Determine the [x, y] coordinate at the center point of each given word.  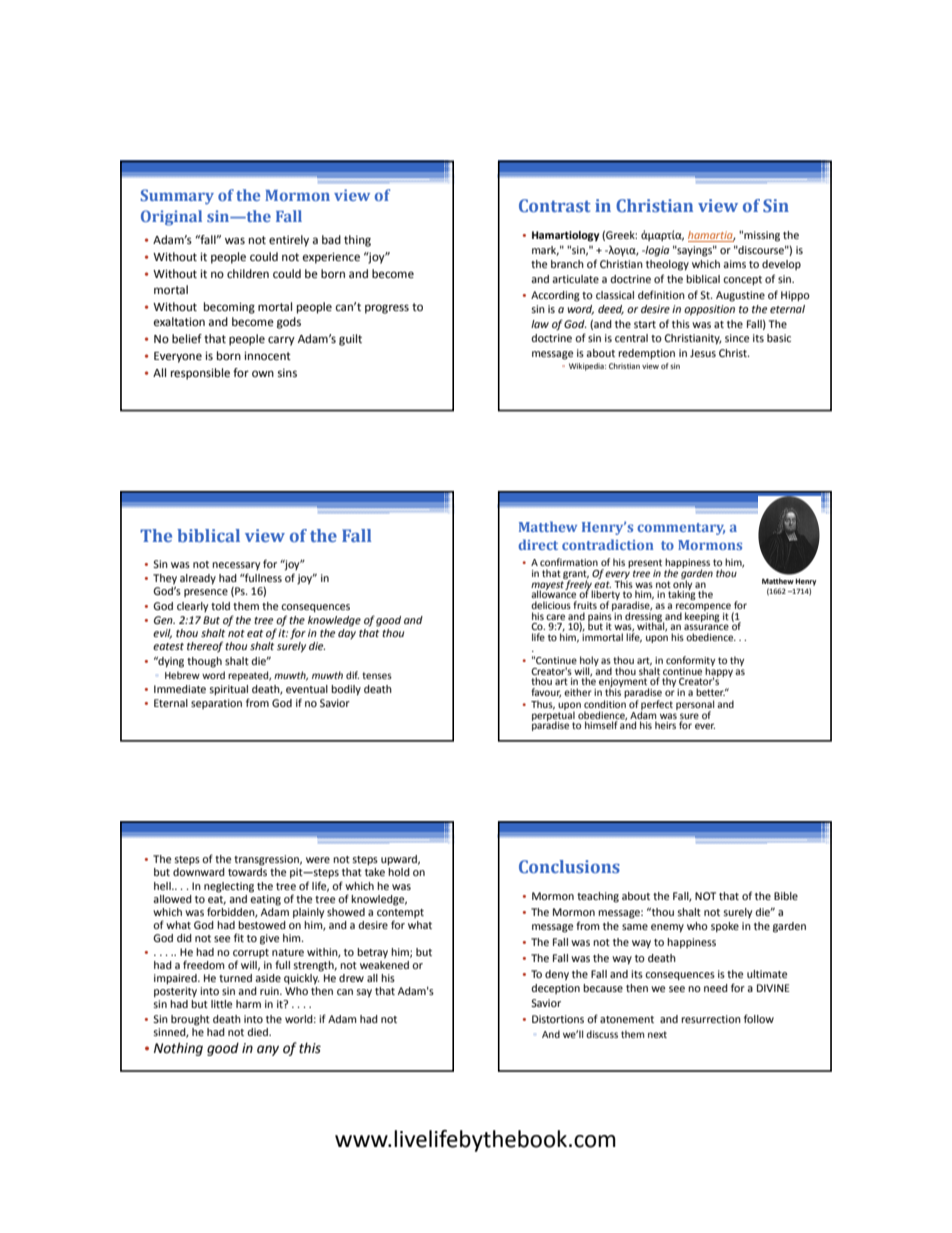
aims [734, 264]
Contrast [555, 205]
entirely [289, 241]
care [555, 617]
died [258, 1032]
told [220, 606]
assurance [706, 627]
